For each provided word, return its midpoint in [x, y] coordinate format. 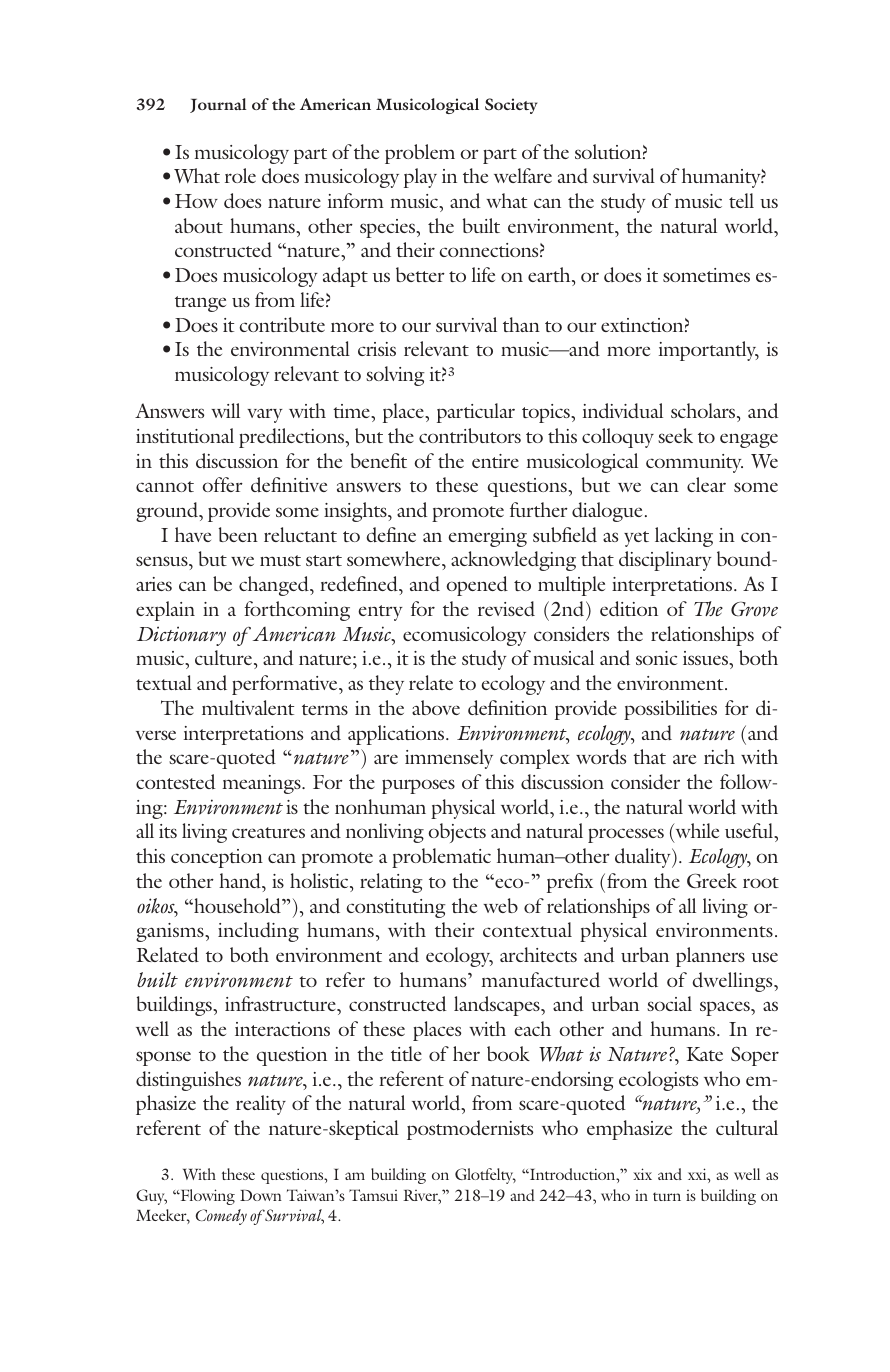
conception [217, 858]
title [406, 1053]
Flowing [206, 1197]
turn [667, 1196]
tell [741, 200]
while [696, 832]
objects [457, 833]
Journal [218, 105]
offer [222, 484]
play [420, 178]
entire [495, 461]
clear [706, 484]
